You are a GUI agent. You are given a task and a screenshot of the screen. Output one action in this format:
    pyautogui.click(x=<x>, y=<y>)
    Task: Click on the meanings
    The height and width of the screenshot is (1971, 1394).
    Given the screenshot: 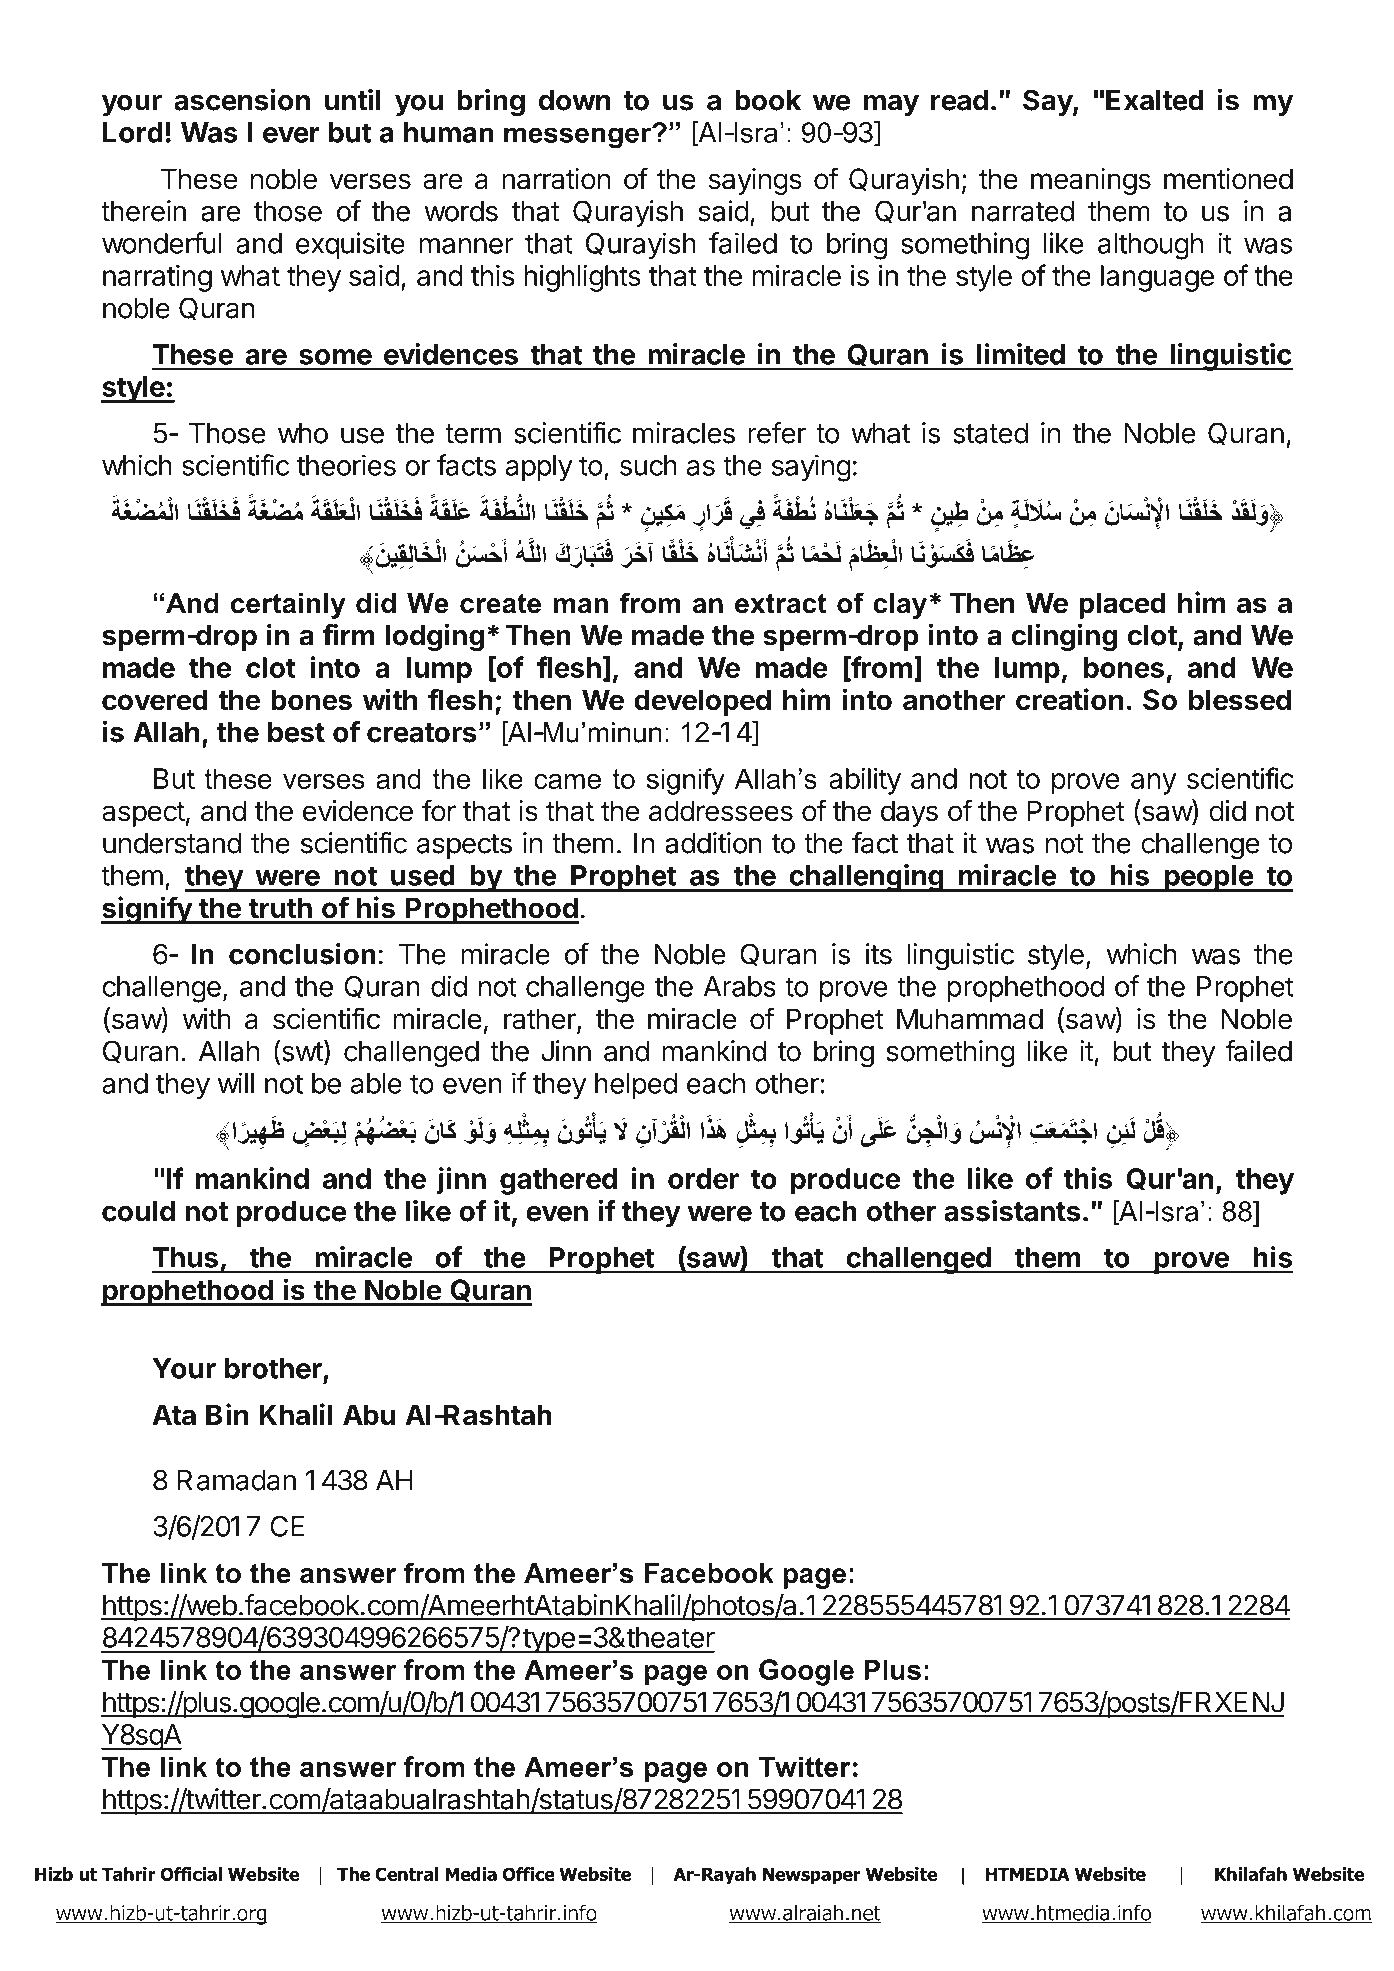 What is the action you would take?
    pyautogui.click(x=1091, y=181)
